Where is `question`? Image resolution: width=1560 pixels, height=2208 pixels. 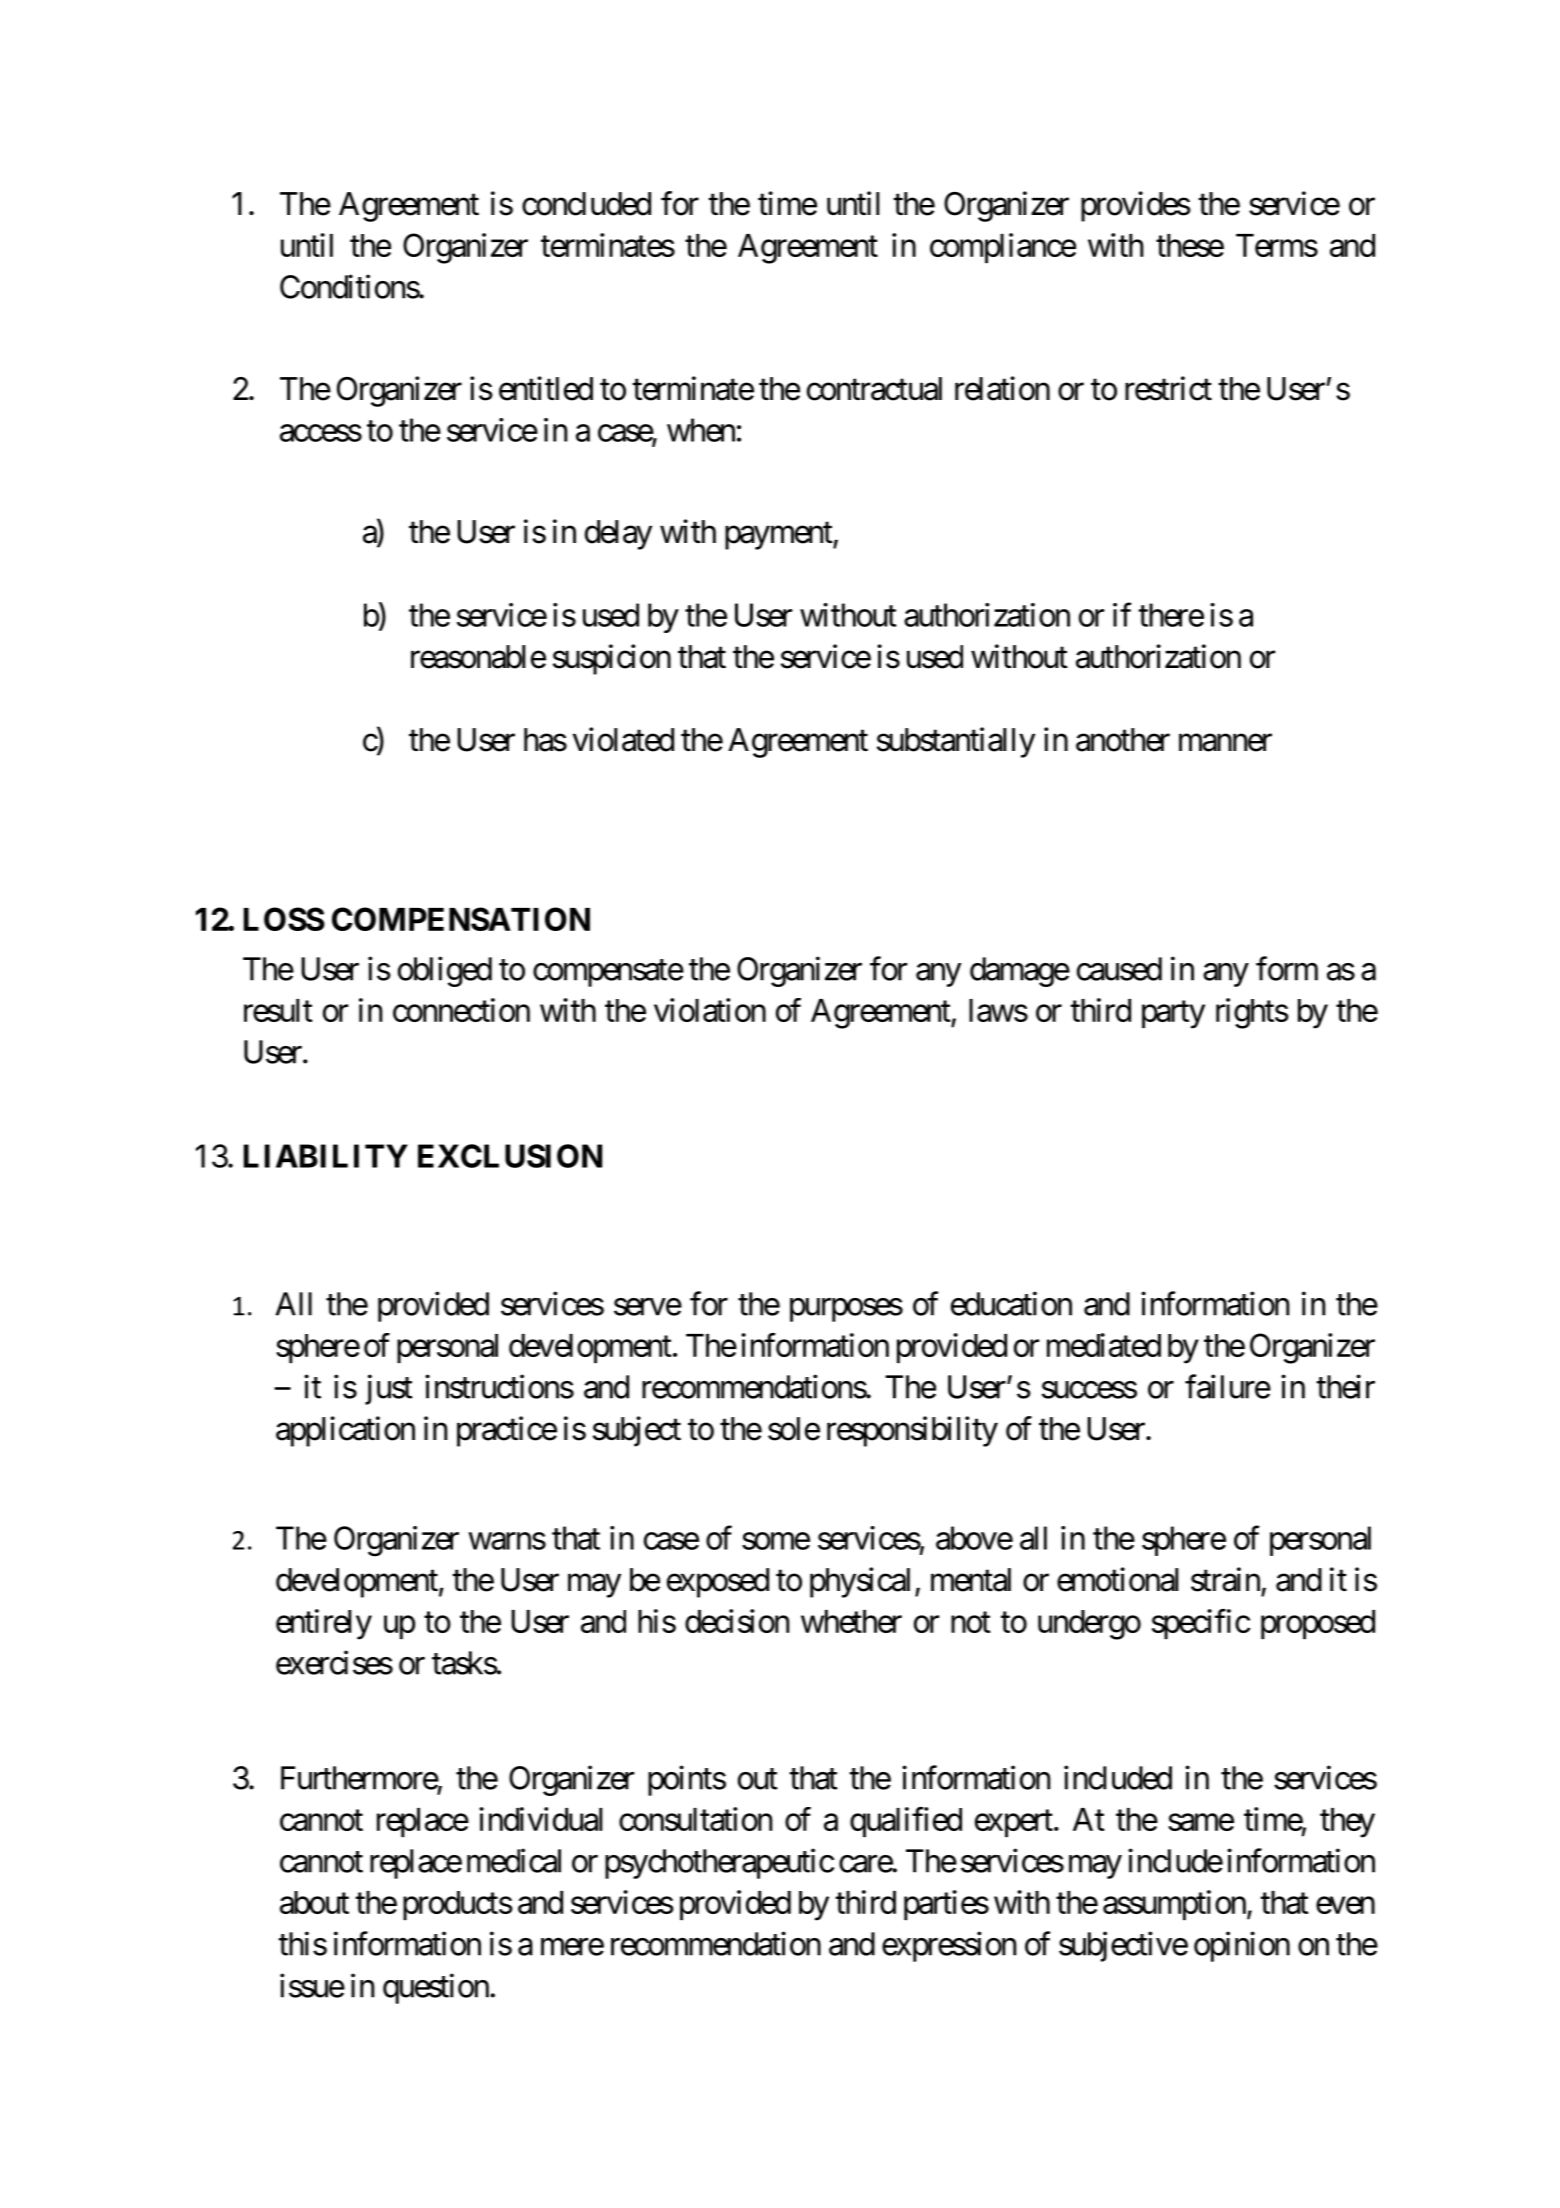 question is located at coordinates (436, 1988).
